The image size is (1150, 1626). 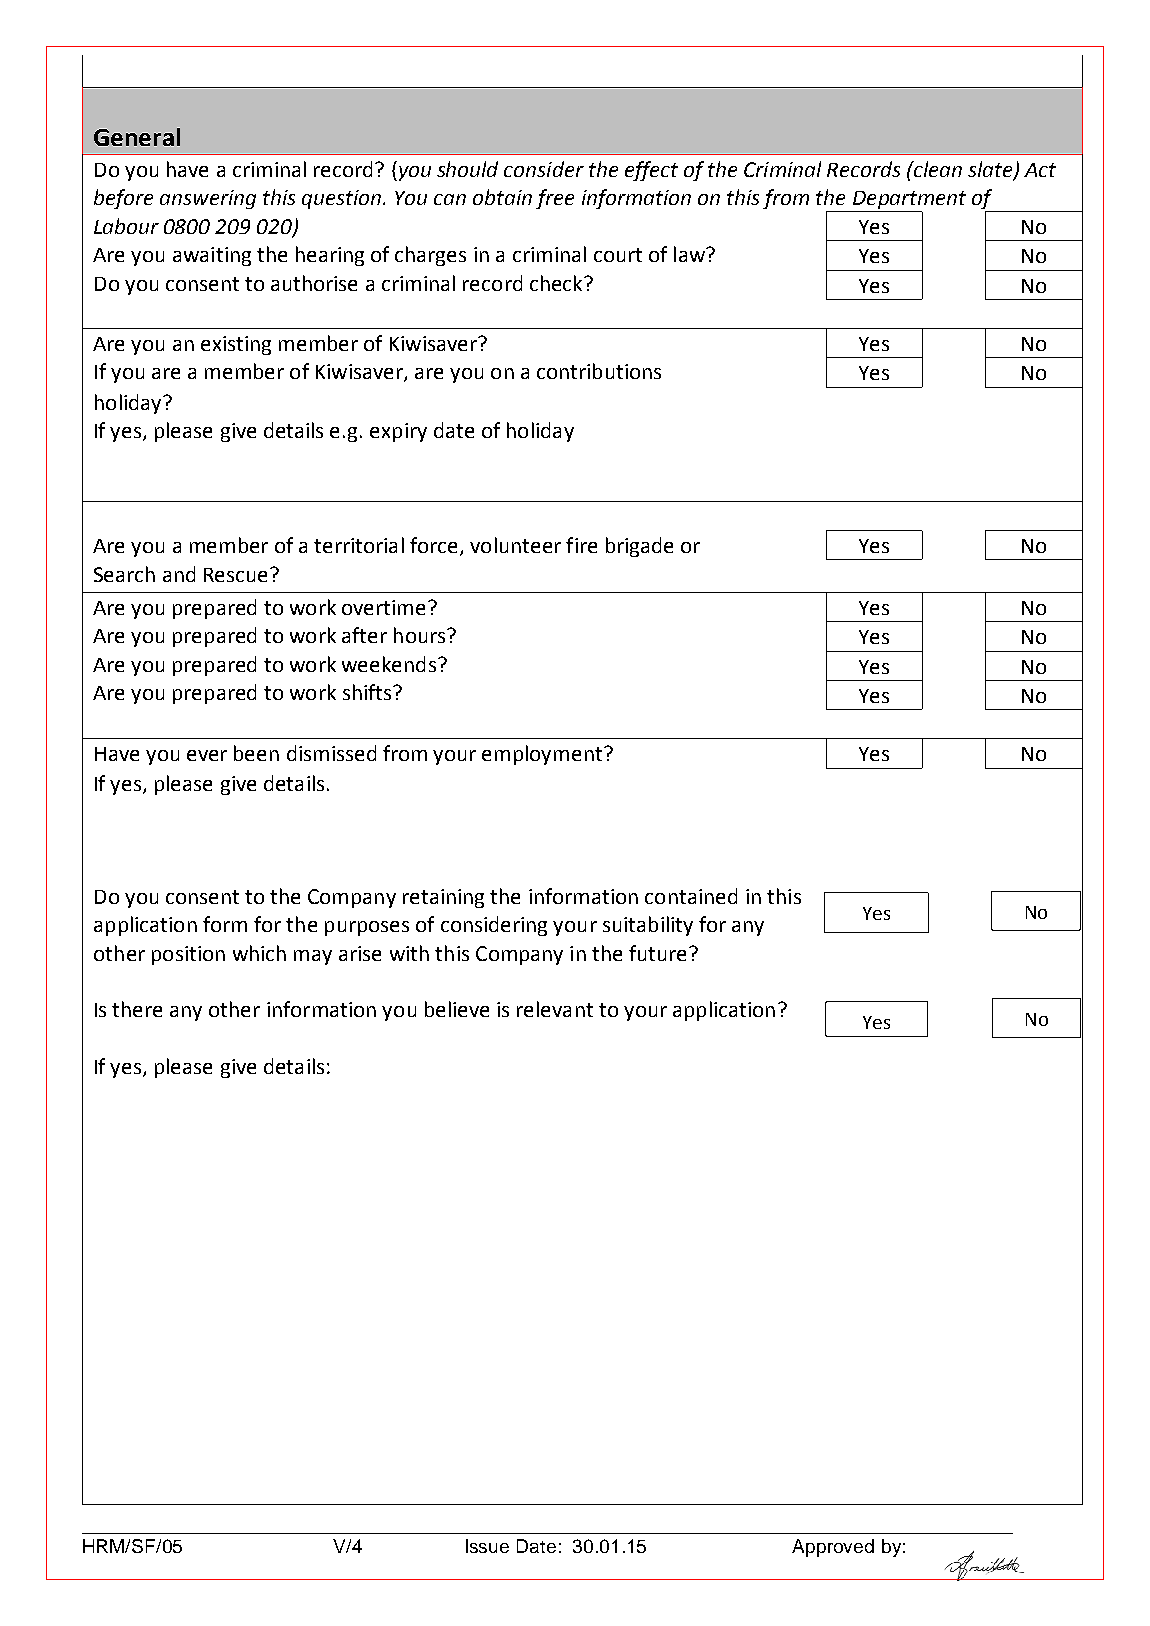 I want to click on Approved, so click(x=833, y=1548).
